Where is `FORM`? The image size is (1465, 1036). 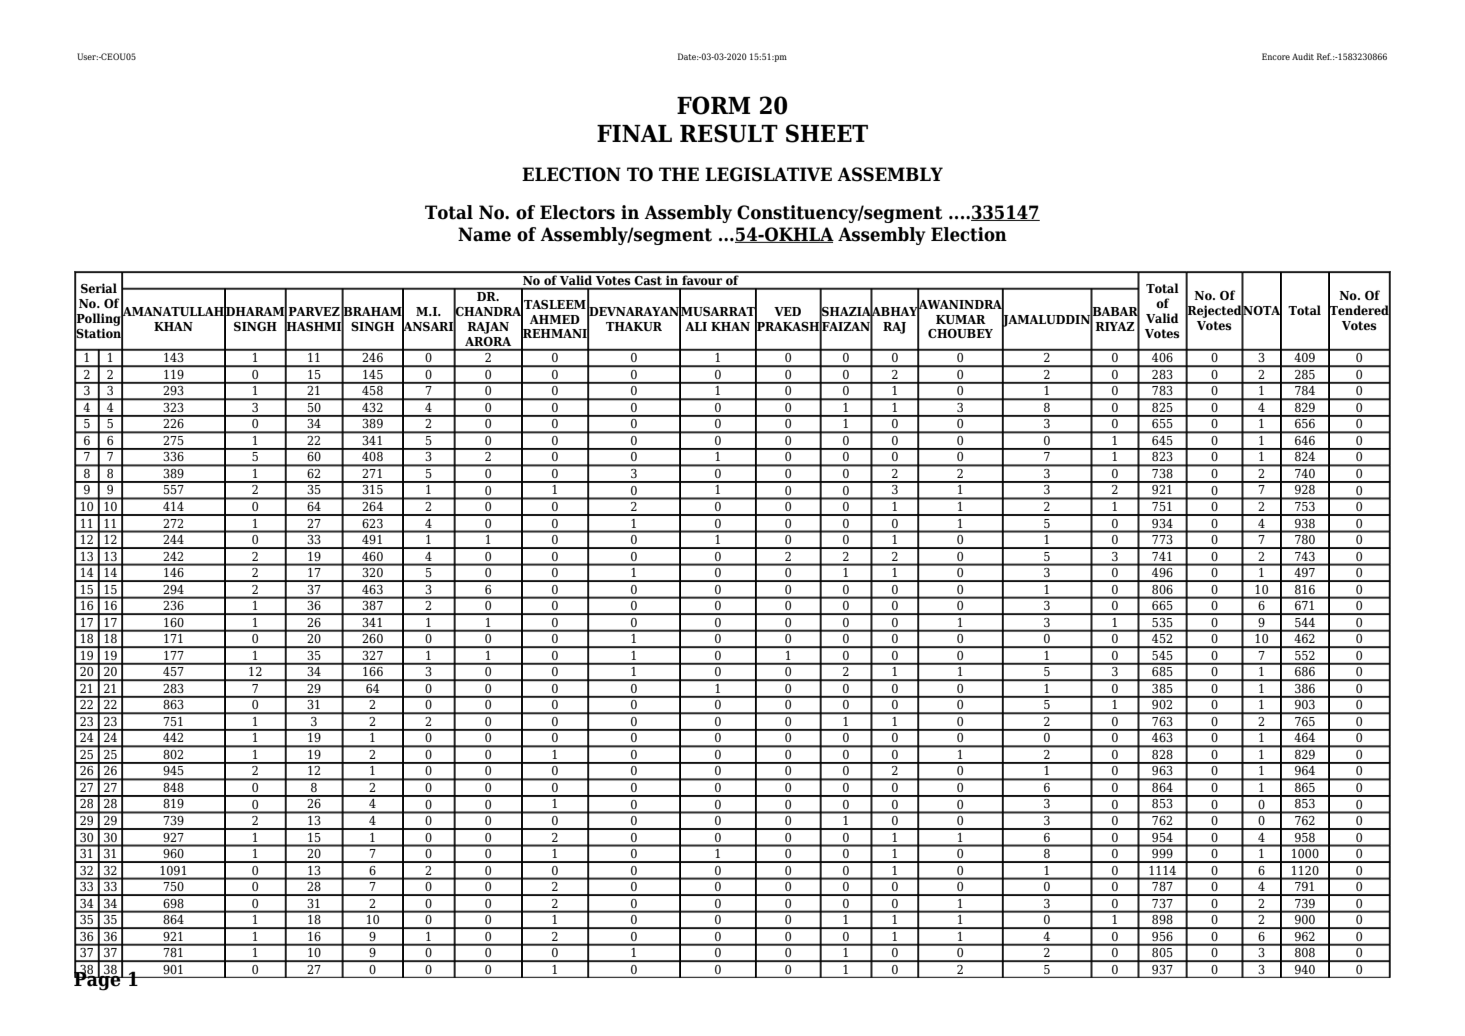 FORM is located at coordinates (714, 105).
